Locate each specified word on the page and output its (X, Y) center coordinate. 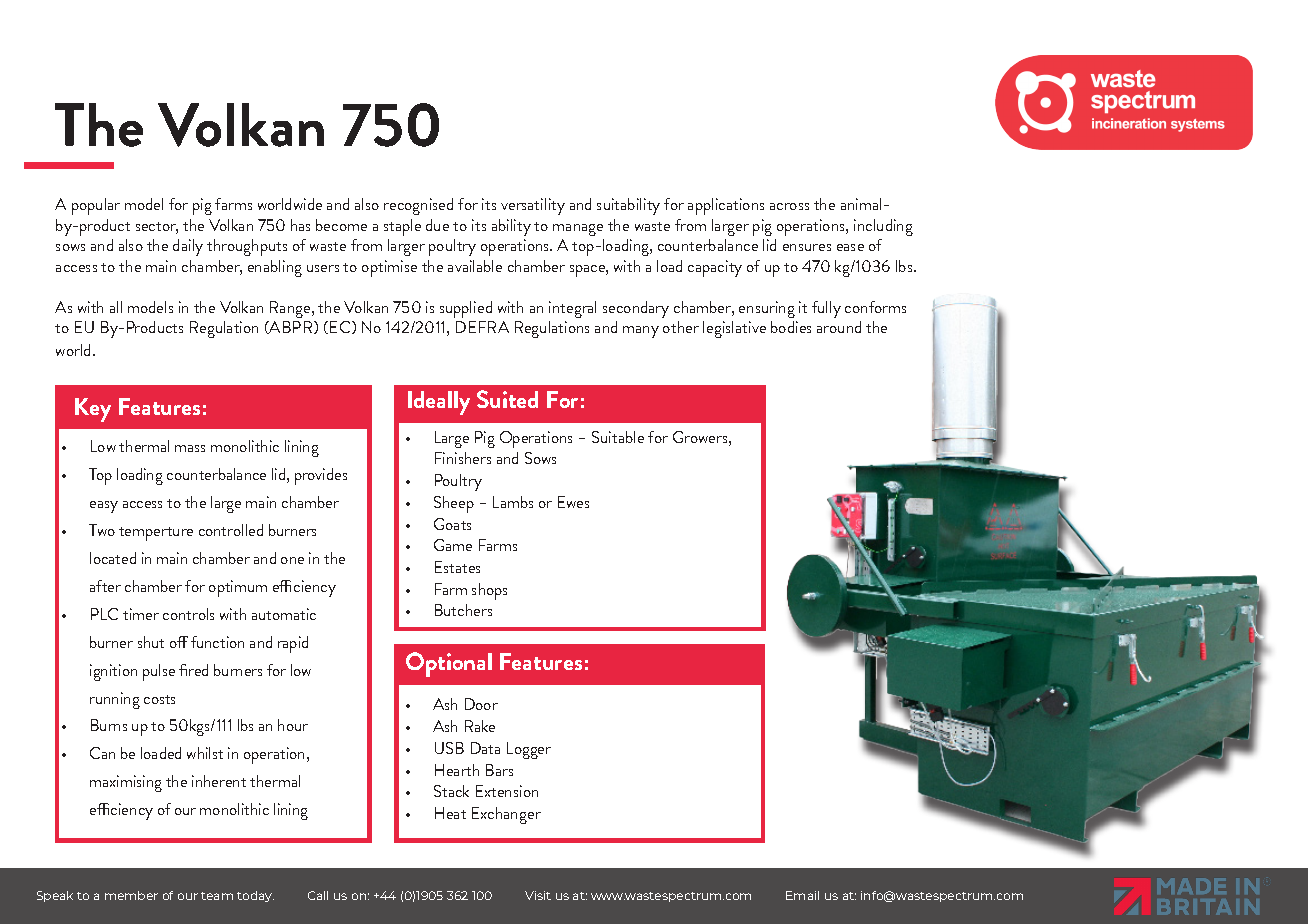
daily (188, 247)
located (113, 558)
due (437, 225)
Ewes (573, 502)
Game (453, 545)
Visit (538, 895)
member (131, 895)
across (789, 206)
